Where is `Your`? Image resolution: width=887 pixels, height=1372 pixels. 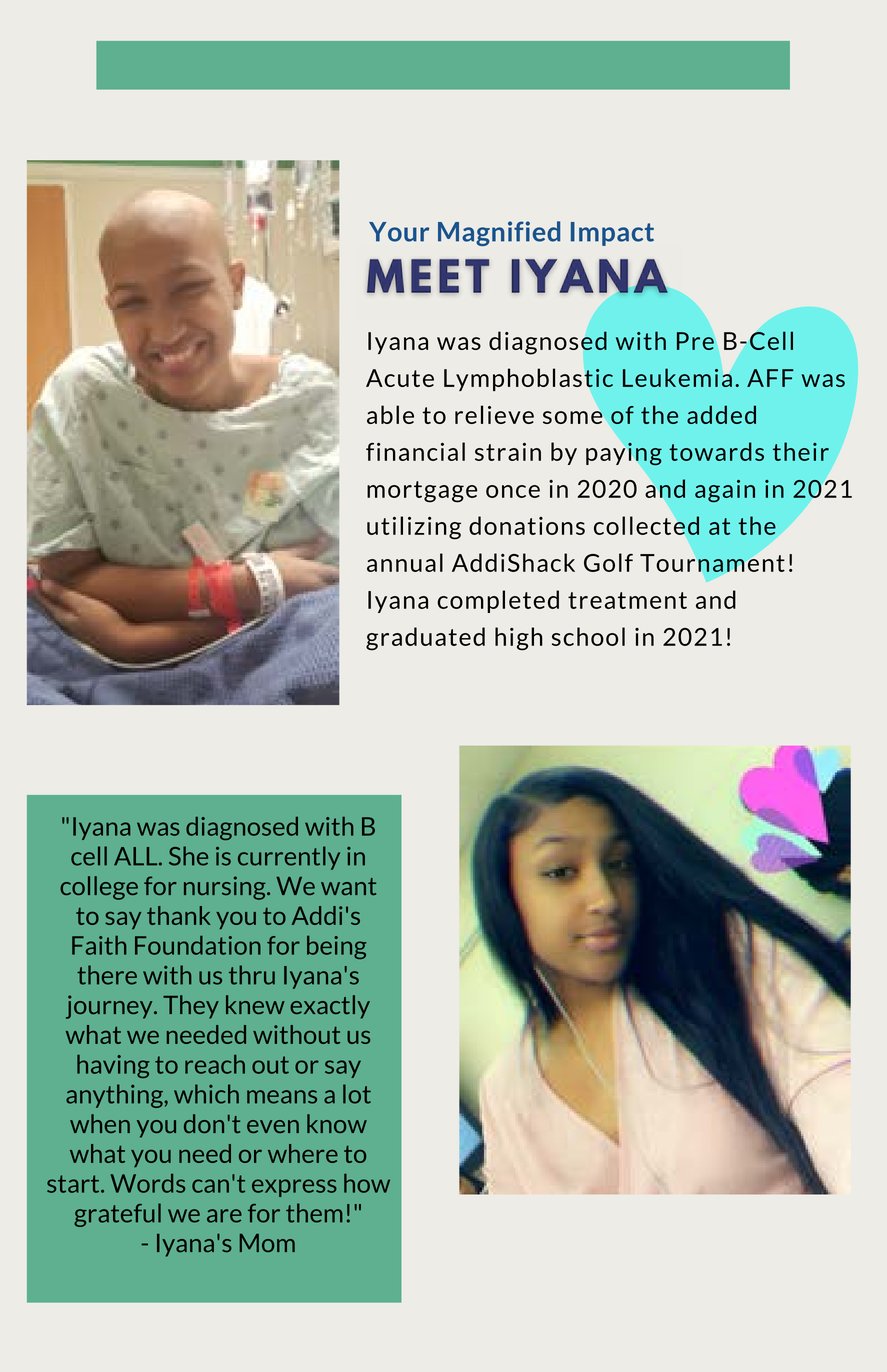
Your is located at coordinates (399, 232).
